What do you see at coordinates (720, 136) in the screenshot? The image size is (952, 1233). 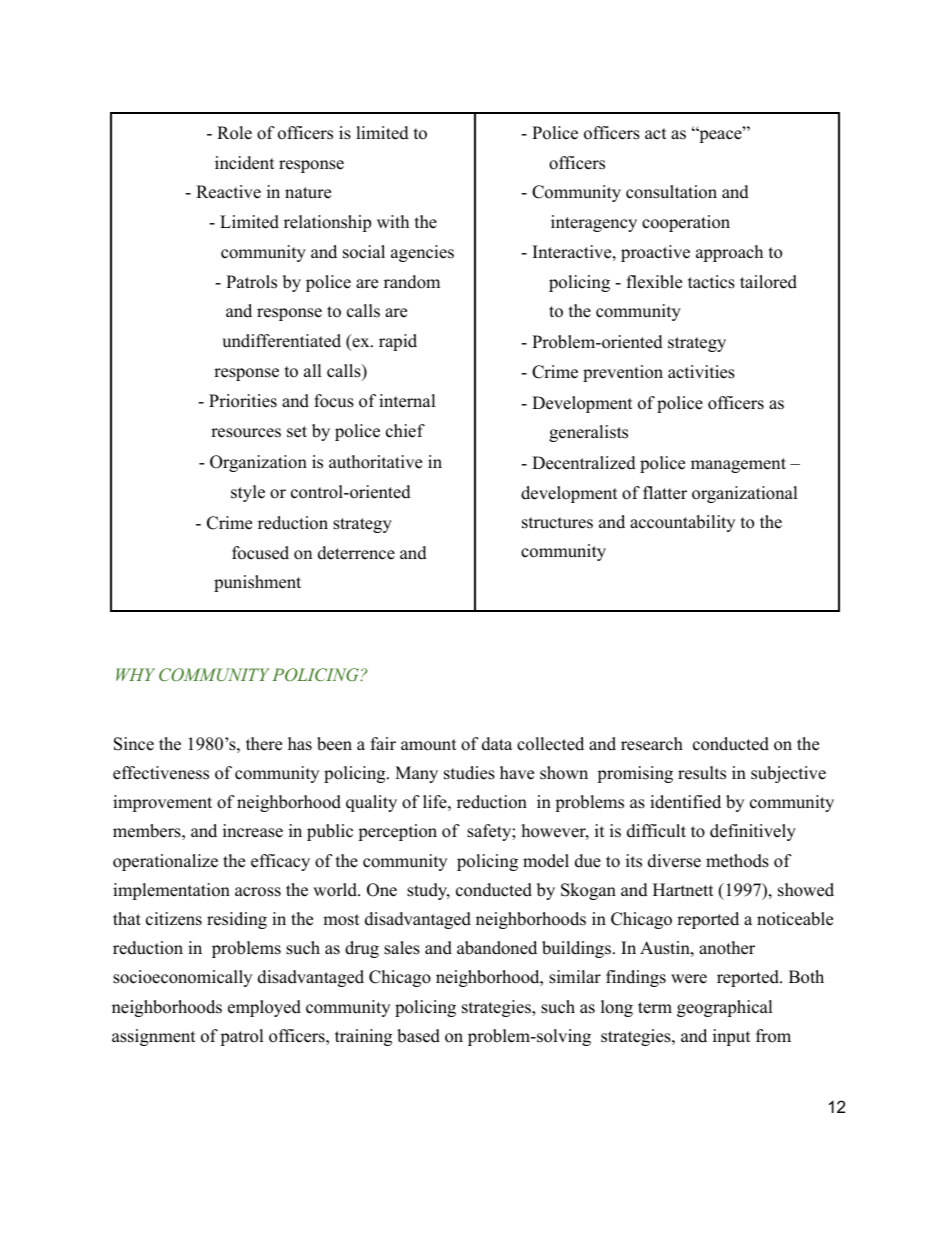 I see `peace` at bounding box center [720, 136].
